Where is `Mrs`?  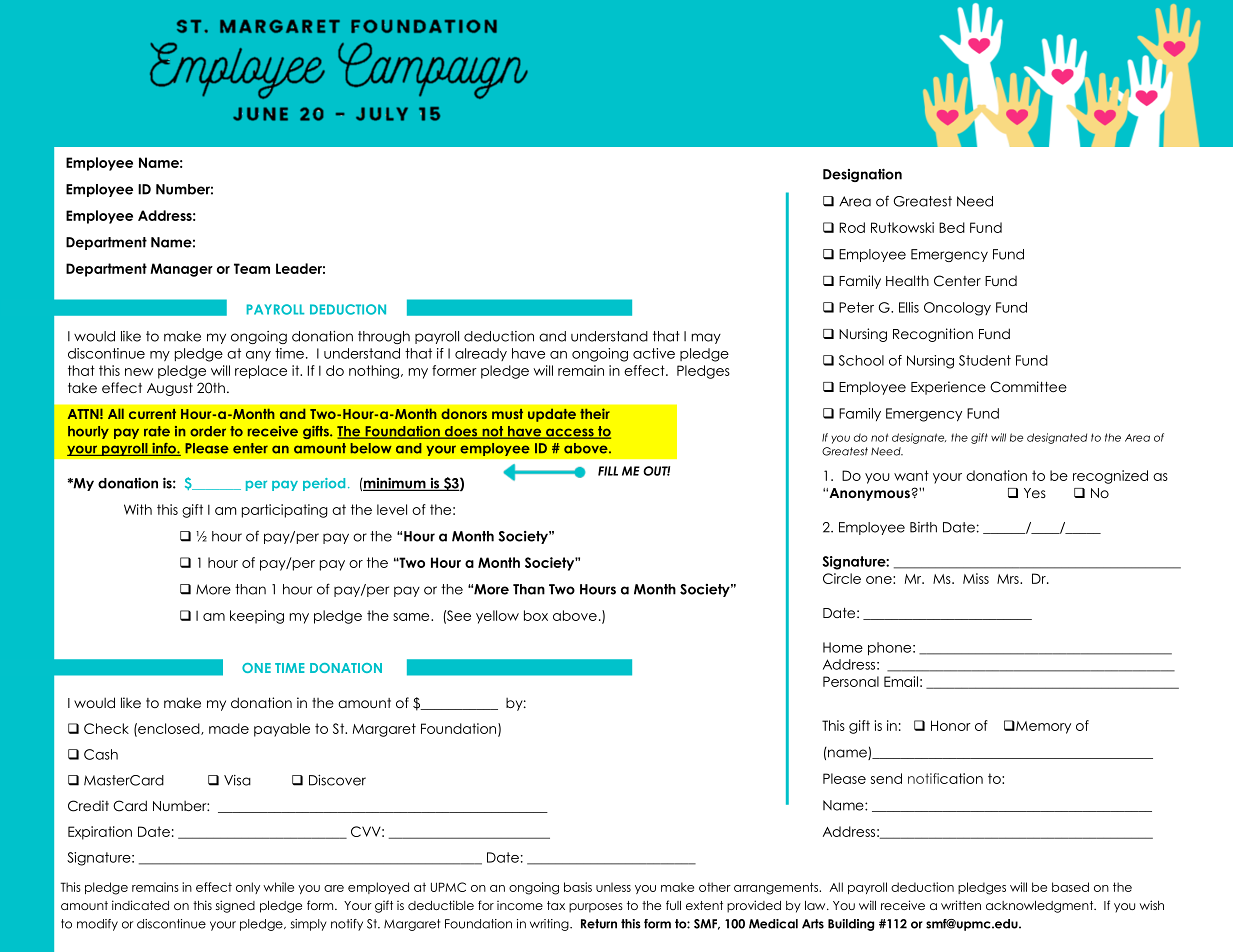 Mrs is located at coordinates (1009, 579).
